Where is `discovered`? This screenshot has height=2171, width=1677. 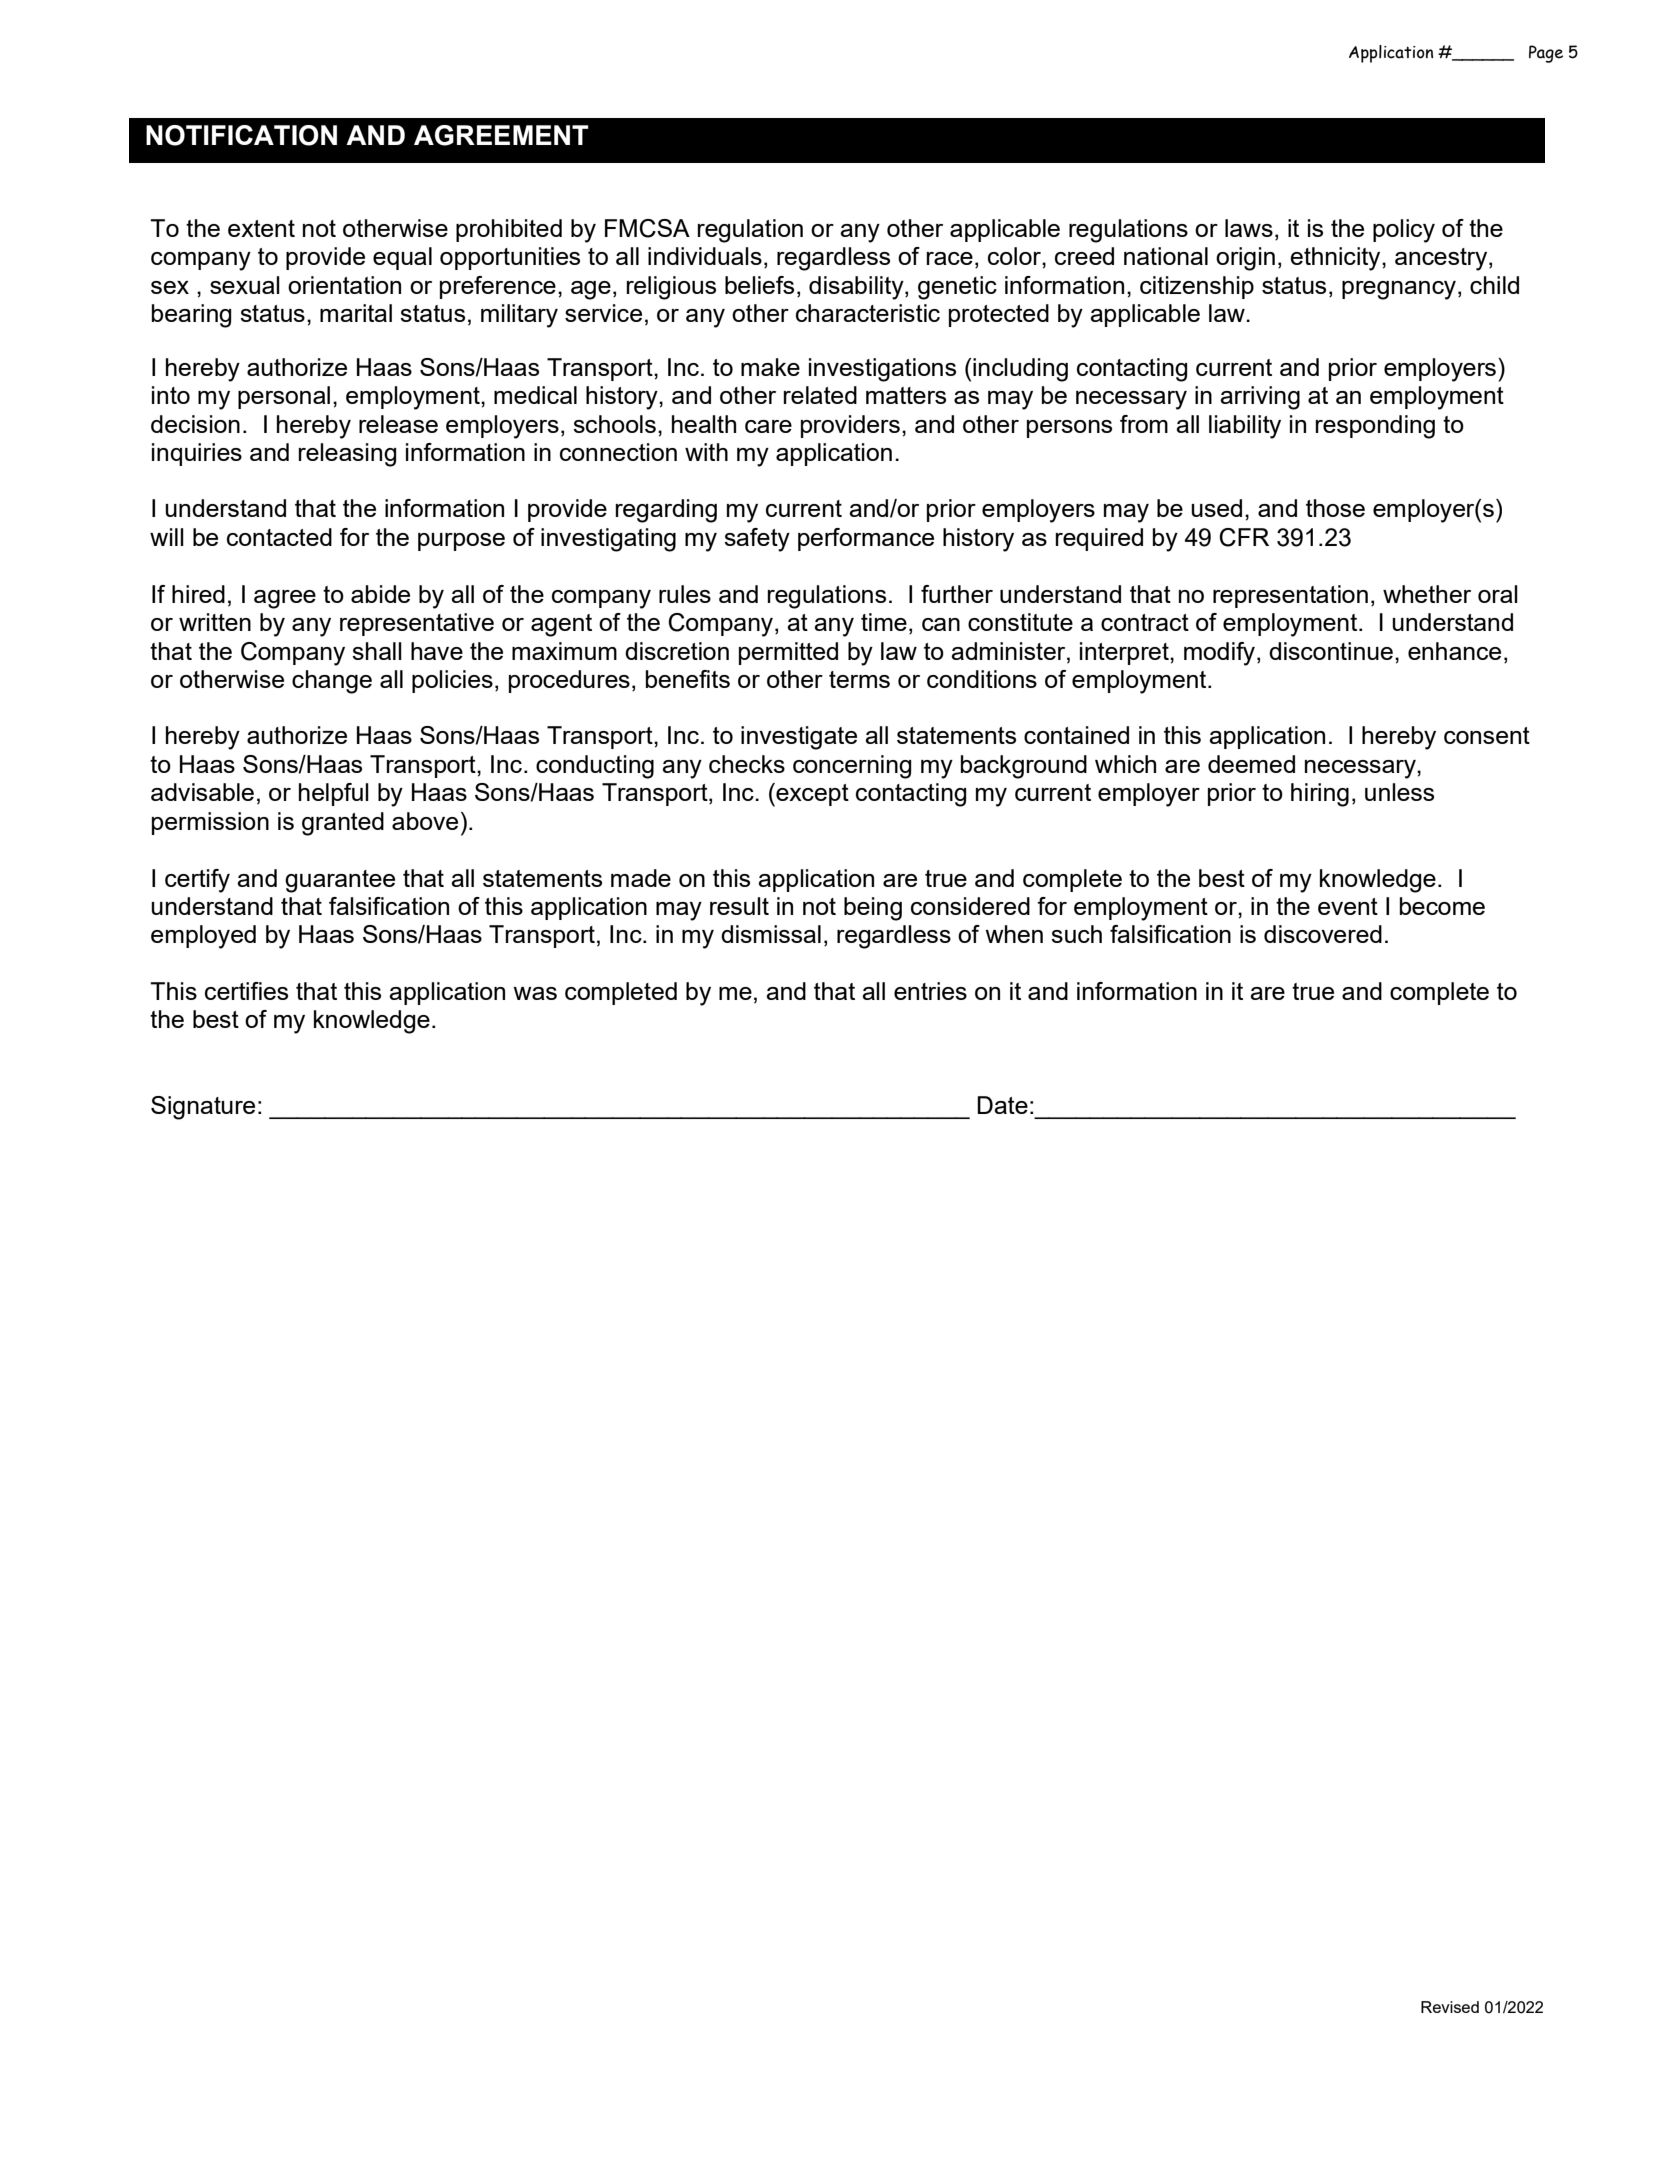 discovered is located at coordinates (1323, 934).
